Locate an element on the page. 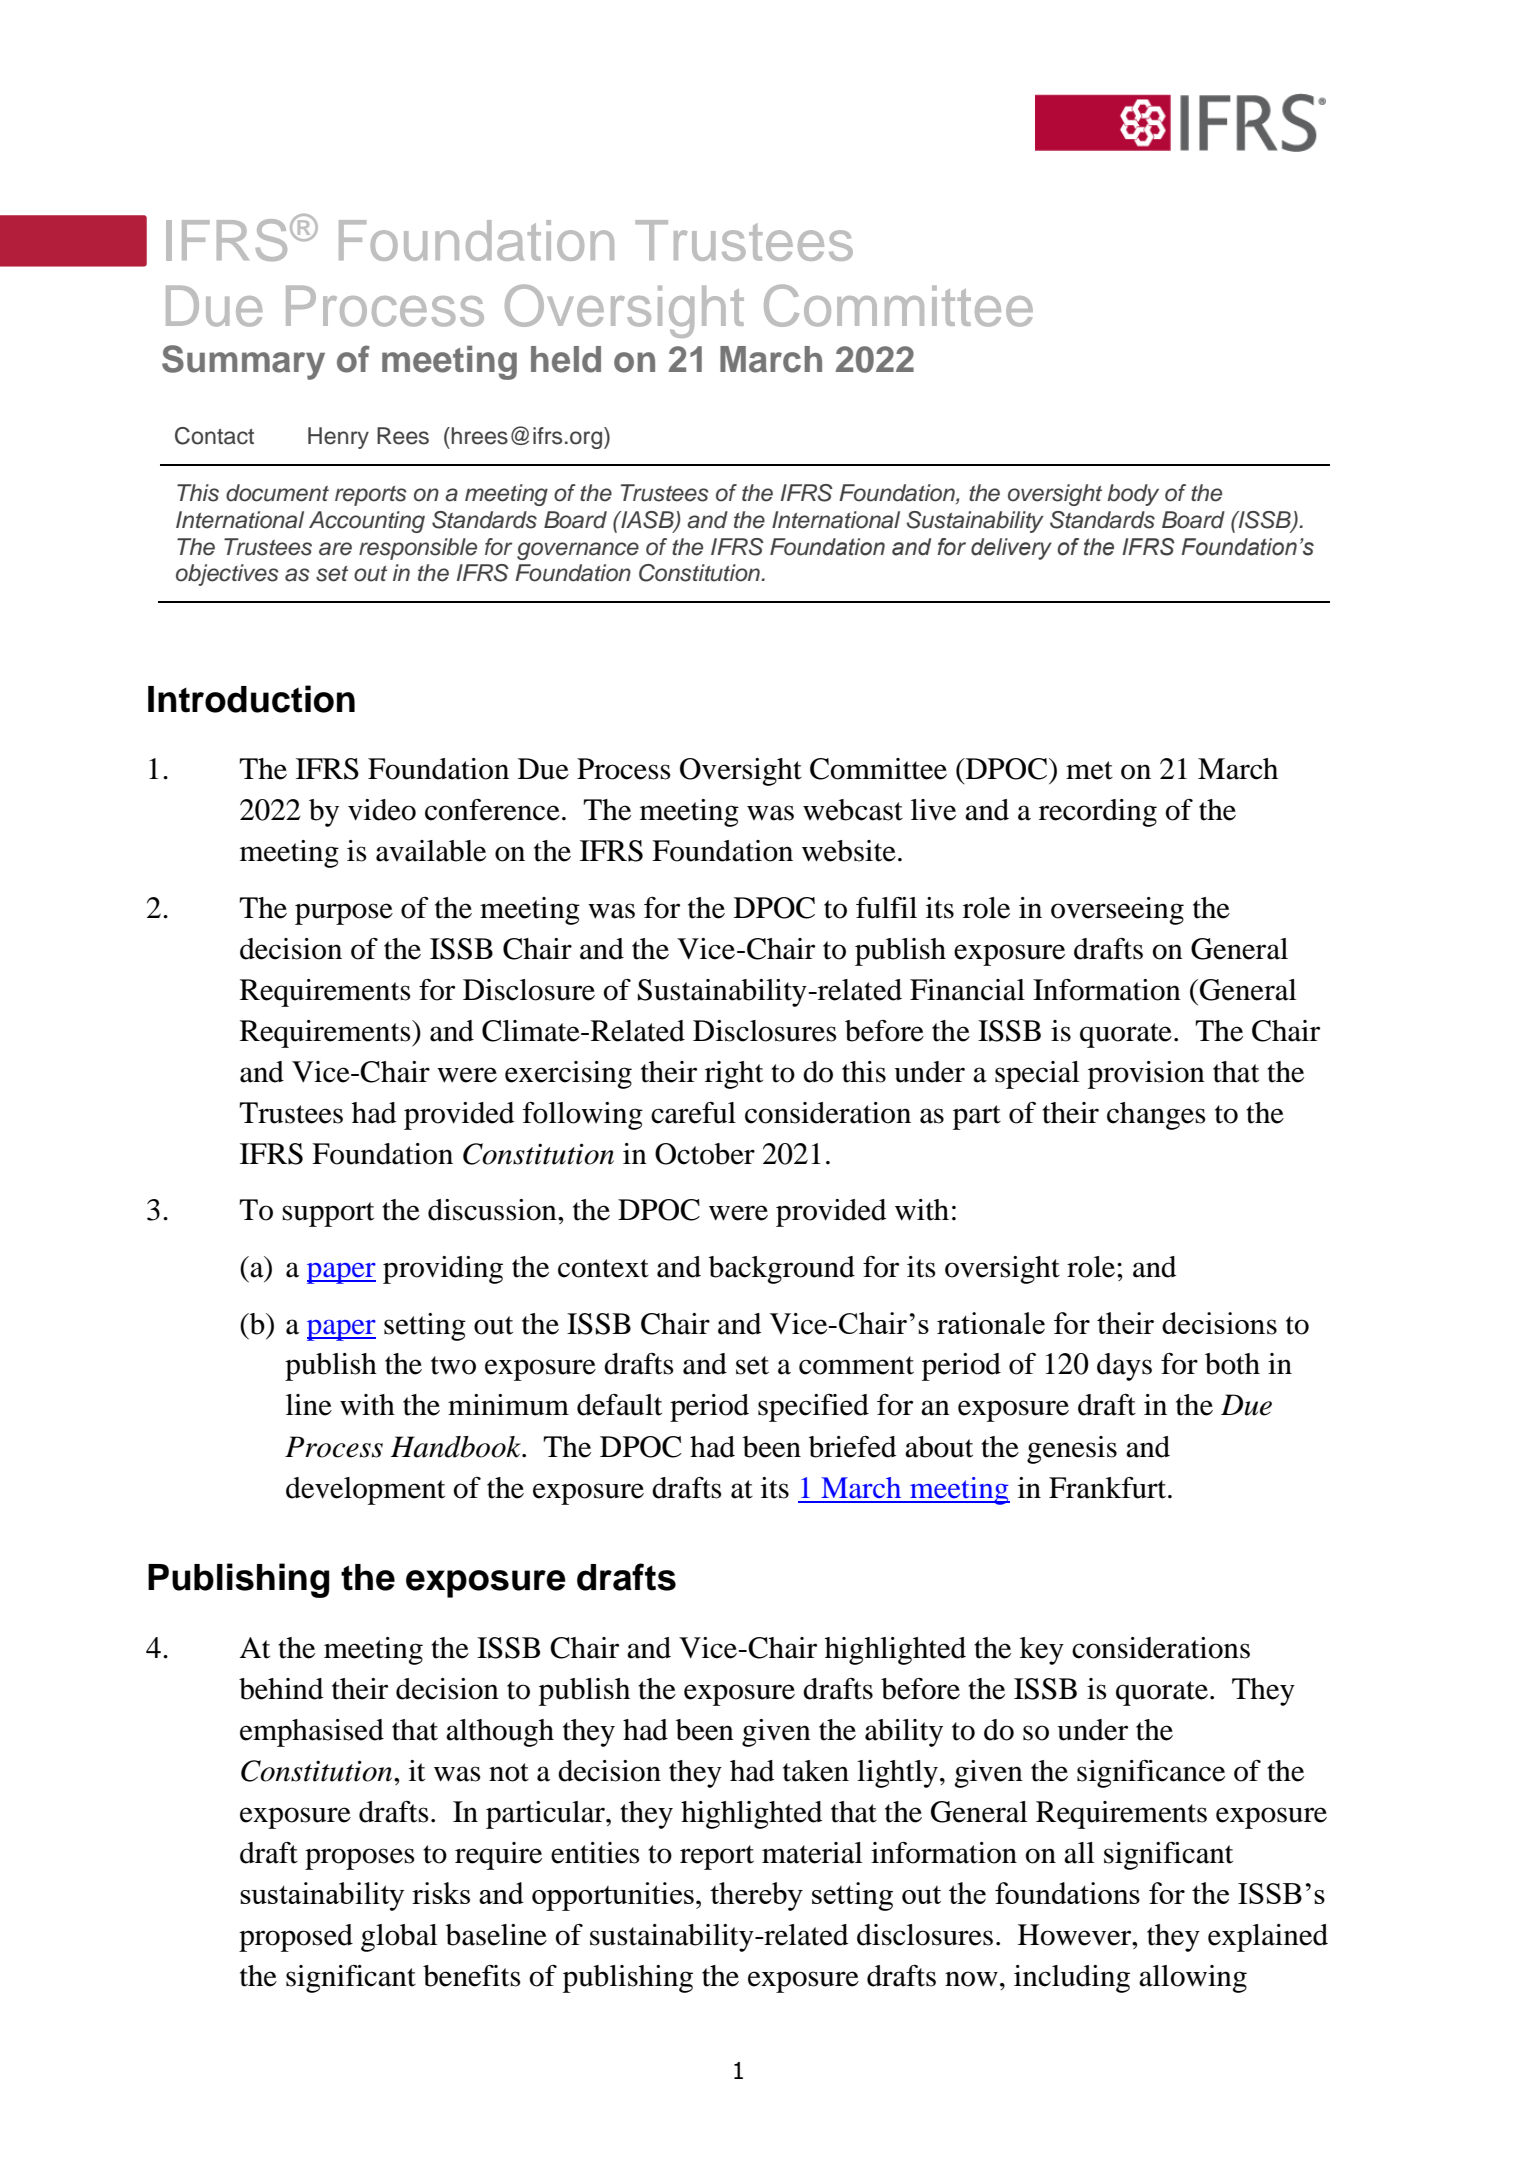 This image has width=1538, height=2176. thereby is located at coordinates (756, 1896).
